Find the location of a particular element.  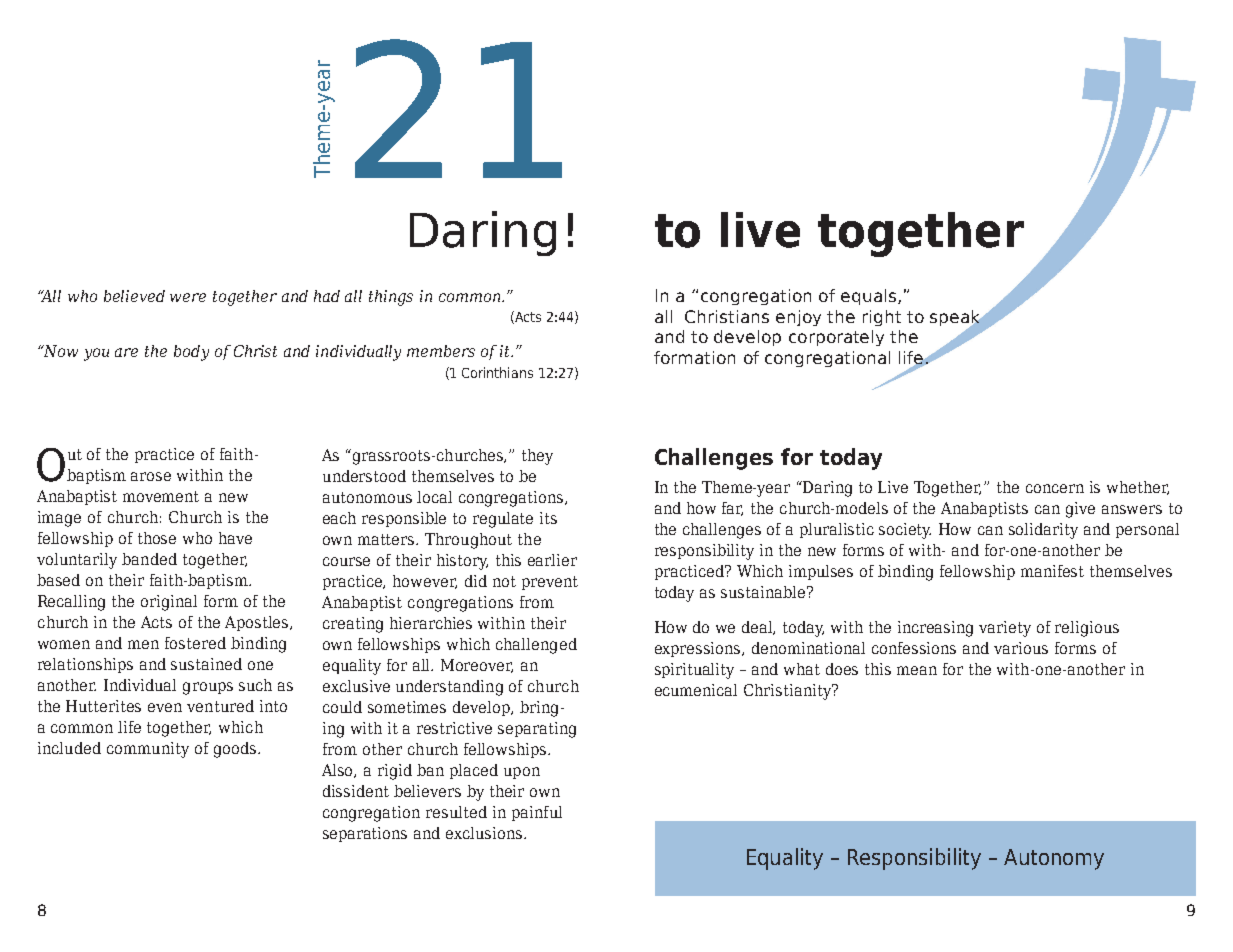

earlier is located at coordinates (552, 560).
